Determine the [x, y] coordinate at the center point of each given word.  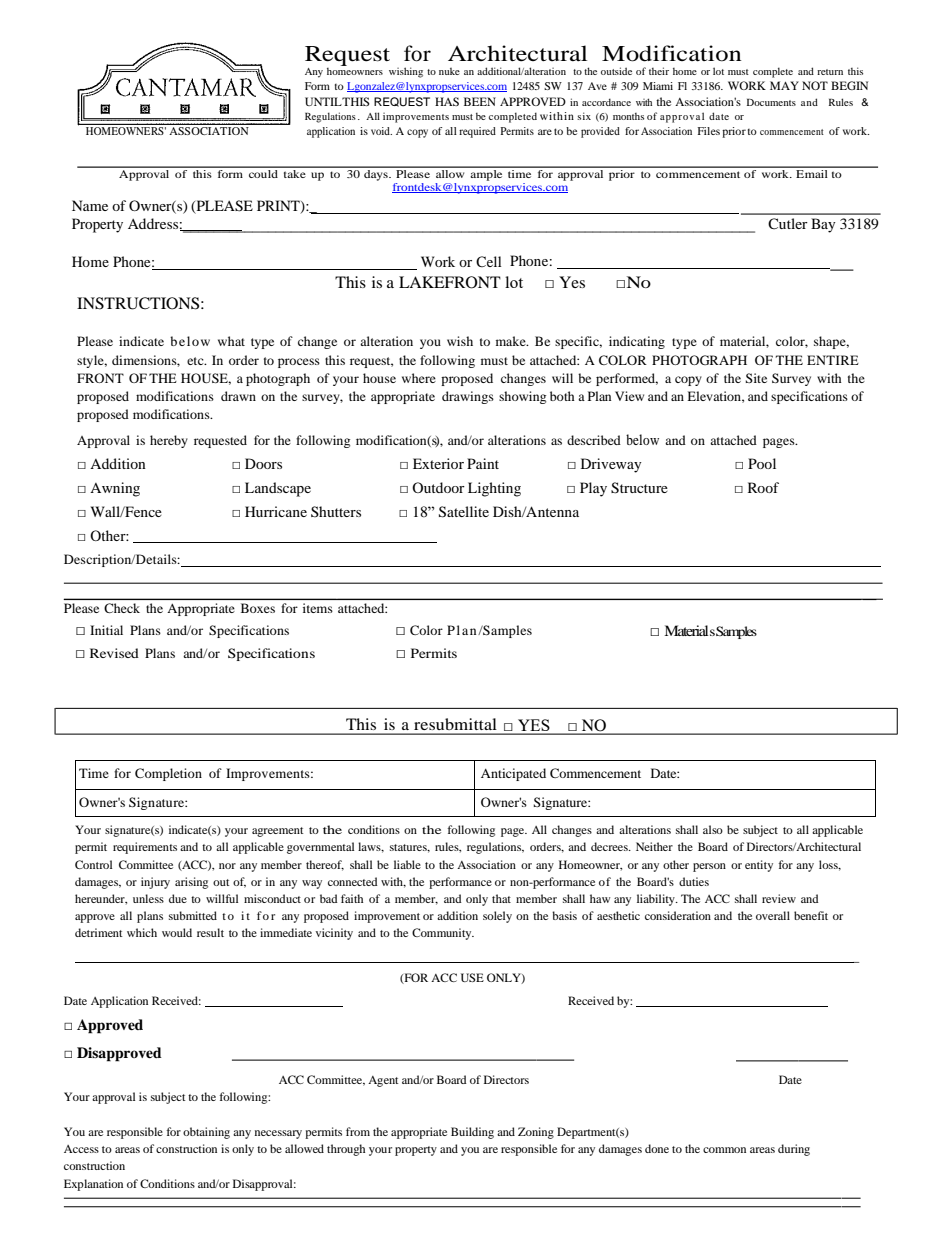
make [512, 341]
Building [472, 1133]
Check [122, 608]
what [231, 341]
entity [759, 866]
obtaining [206, 1133]
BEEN [480, 101]
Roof [763, 487]
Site [756, 378]
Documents [771, 102]
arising [191, 883]
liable [407, 864]
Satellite [464, 512]
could [263, 172]
